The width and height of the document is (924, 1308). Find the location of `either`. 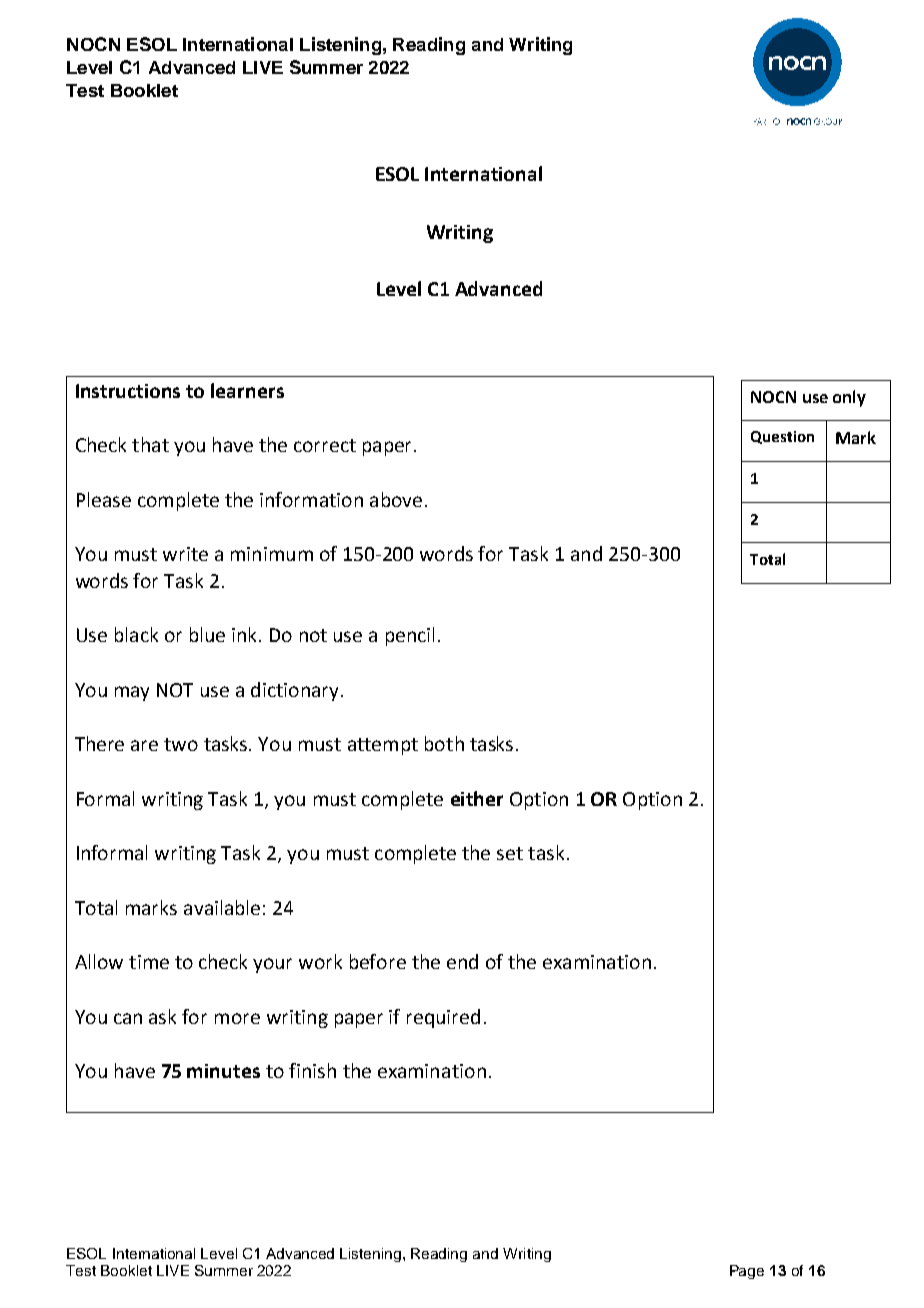

either is located at coordinates (477, 798).
